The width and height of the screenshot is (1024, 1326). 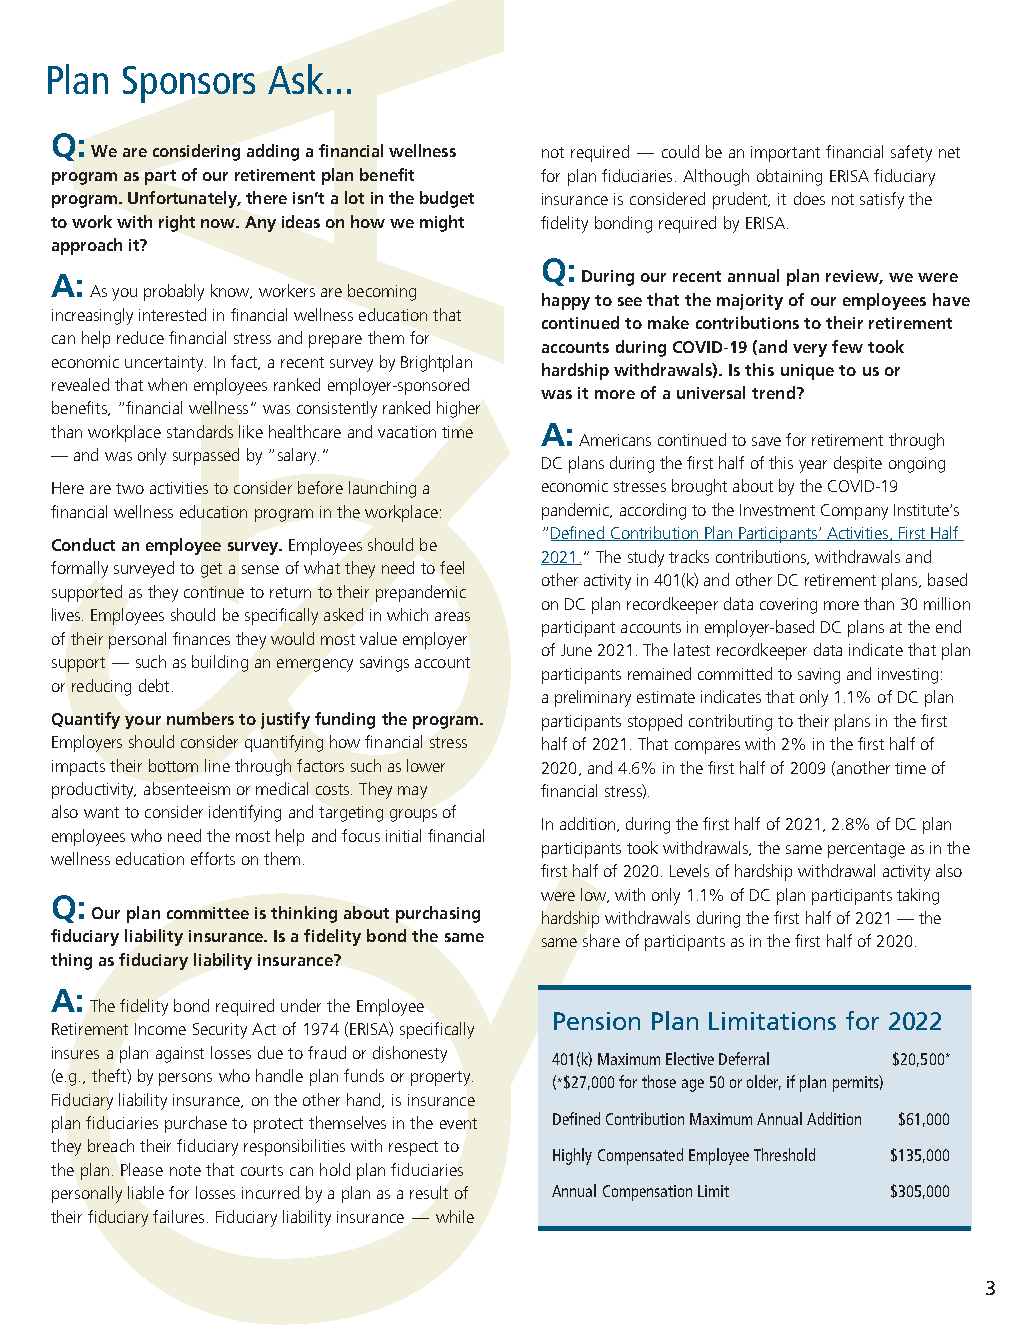 I want to click on finances, so click(x=201, y=638).
